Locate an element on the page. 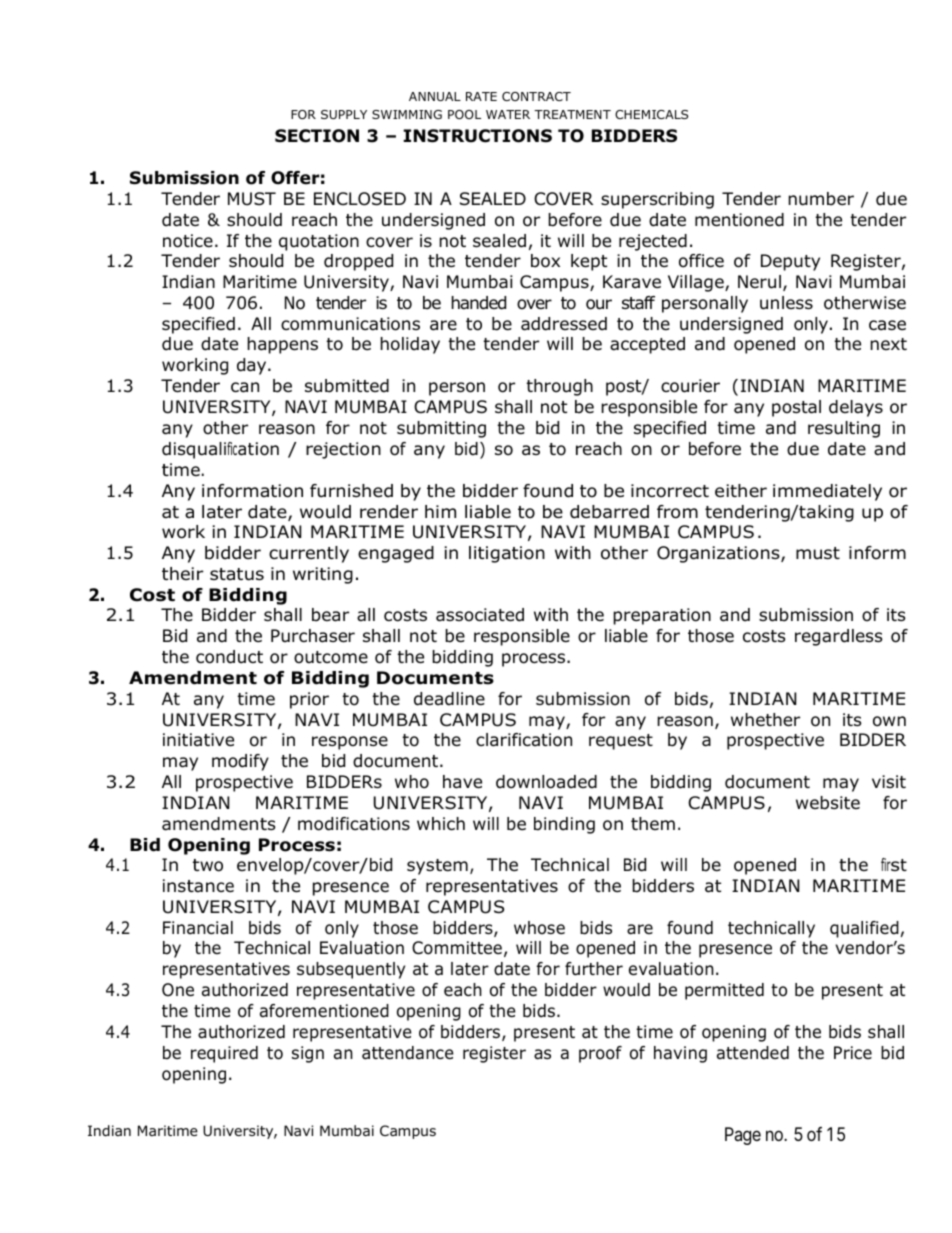 This document has width=952, height=1233. number is located at coordinates (821, 199).
